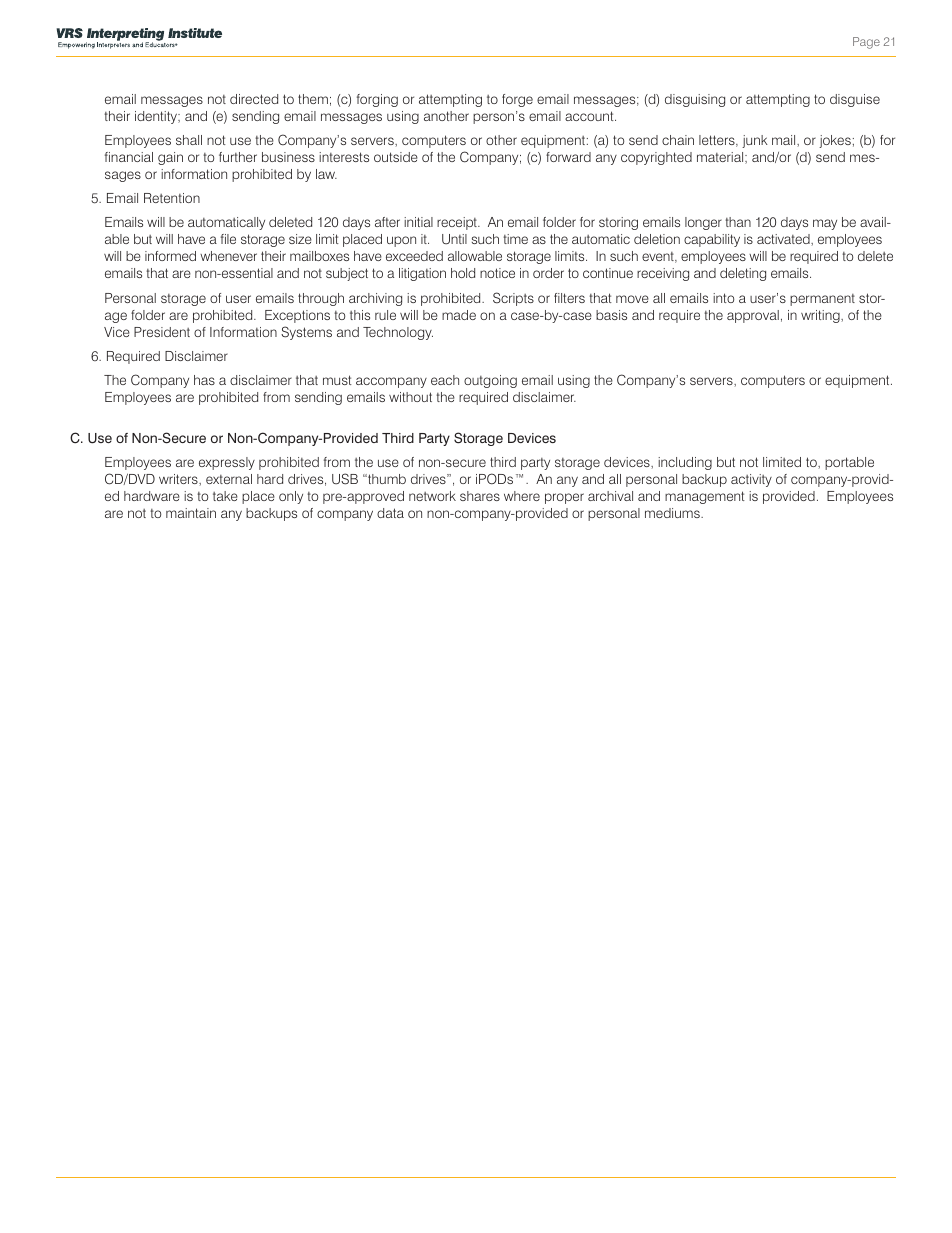 This screenshot has width=952, height=1233. I want to click on junk, so click(755, 141).
